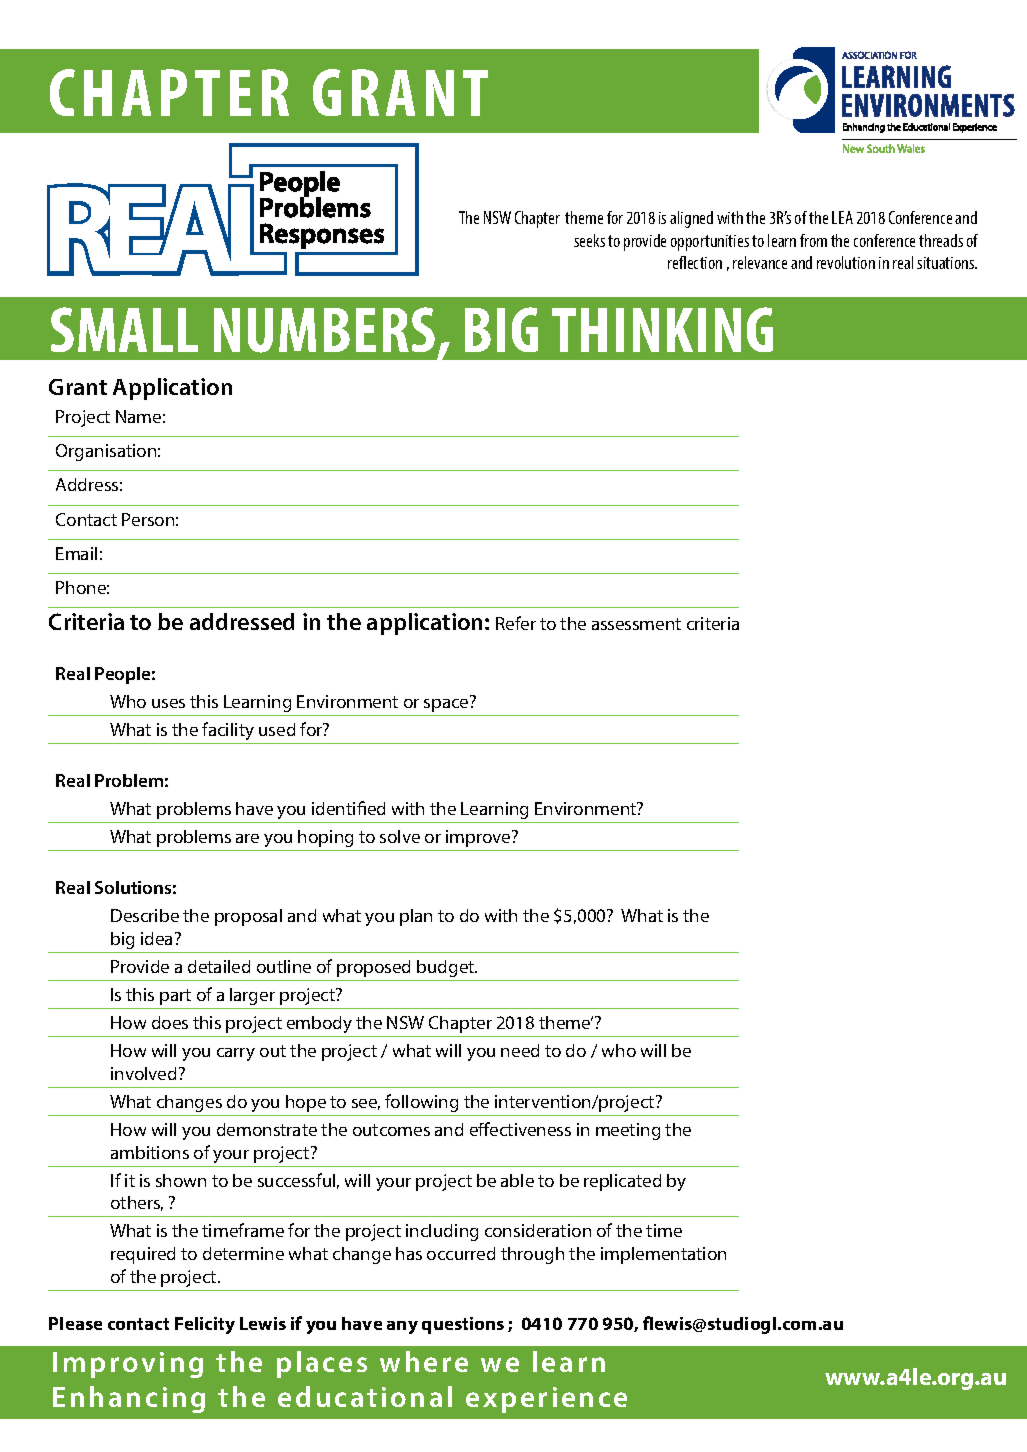 The width and height of the image is (1027, 1452). Describe the element at coordinates (447, 968) in the image. I see `budget` at that location.
